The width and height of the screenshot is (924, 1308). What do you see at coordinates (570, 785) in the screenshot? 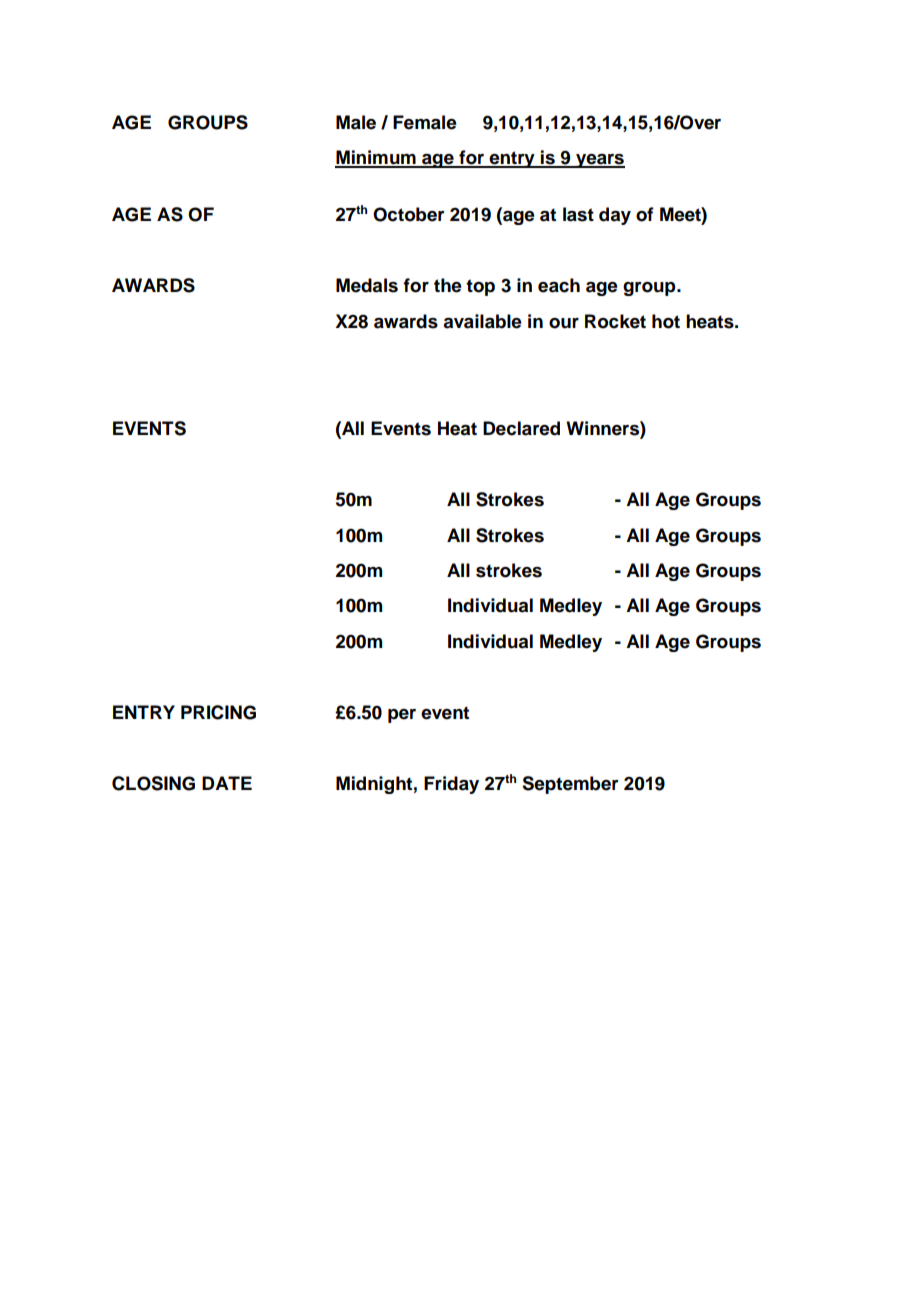
I see `September` at bounding box center [570, 785].
